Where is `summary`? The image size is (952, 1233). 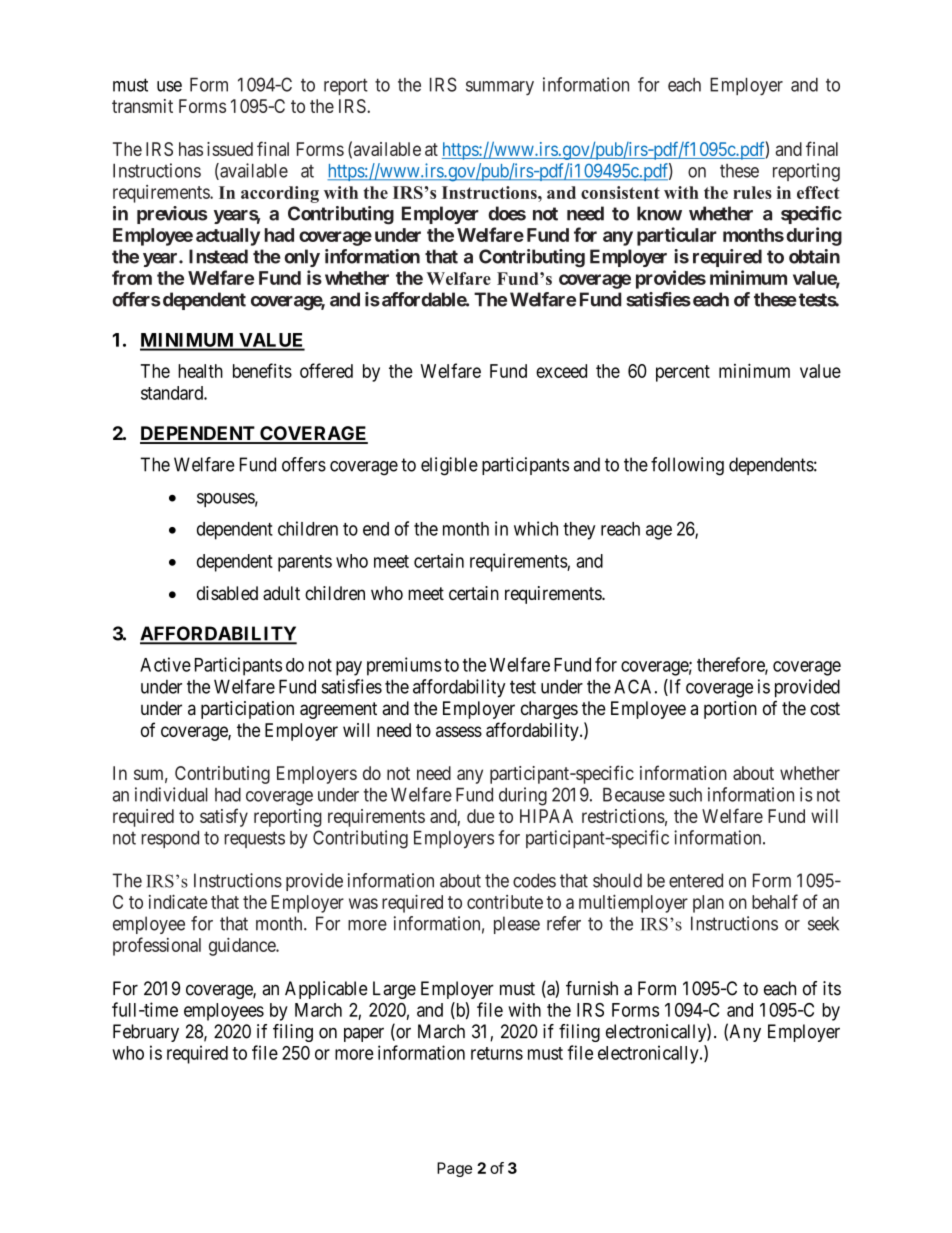
summary is located at coordinates (500, 88).
